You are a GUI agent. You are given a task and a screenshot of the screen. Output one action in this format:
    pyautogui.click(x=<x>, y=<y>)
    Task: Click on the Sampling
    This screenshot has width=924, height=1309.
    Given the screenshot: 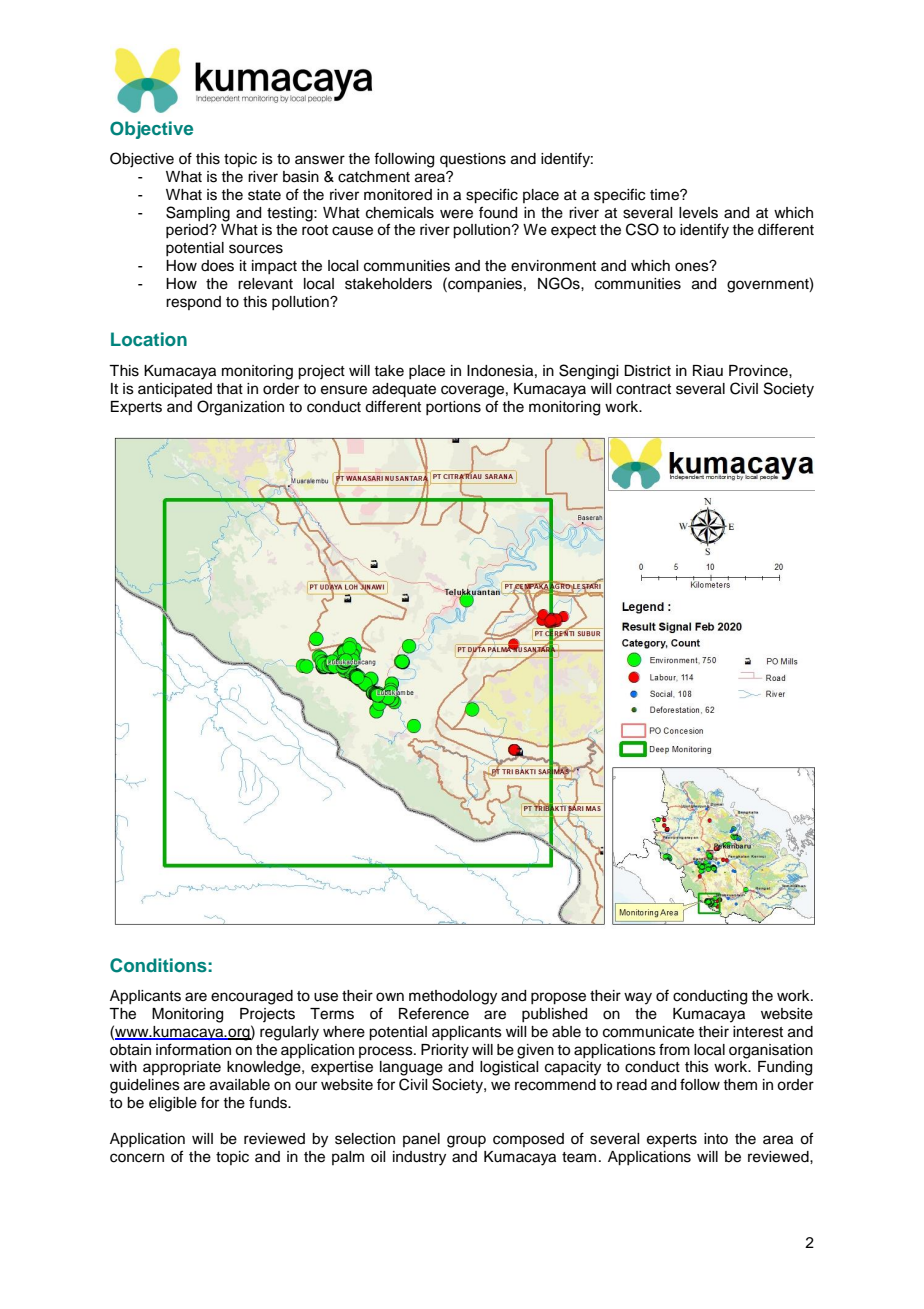 What is the action you would take?
    pyautogui.click(x=198, y=214)
